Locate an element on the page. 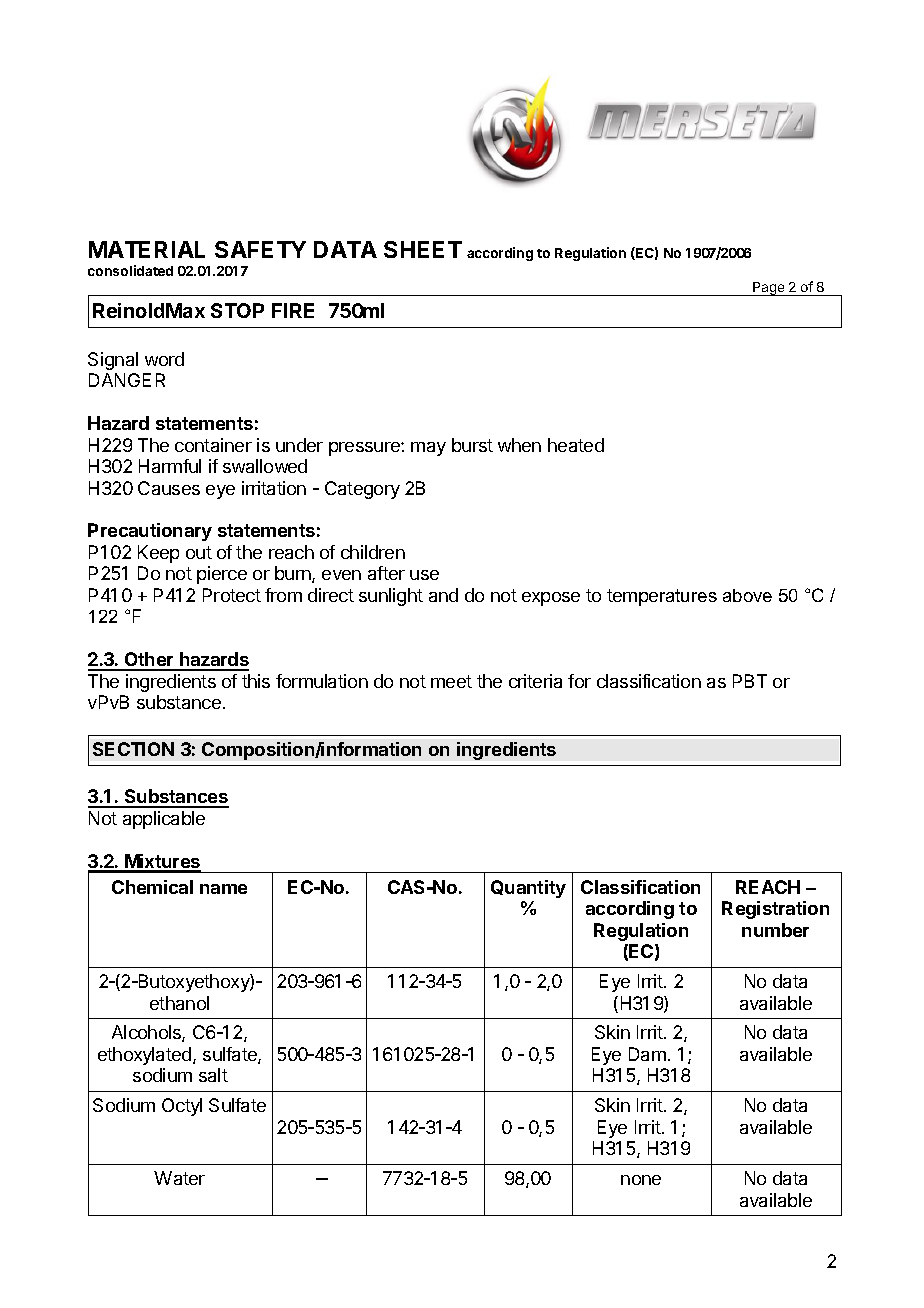 This document has height=1308, width=924. meet is located at coordinates (451, 681).
